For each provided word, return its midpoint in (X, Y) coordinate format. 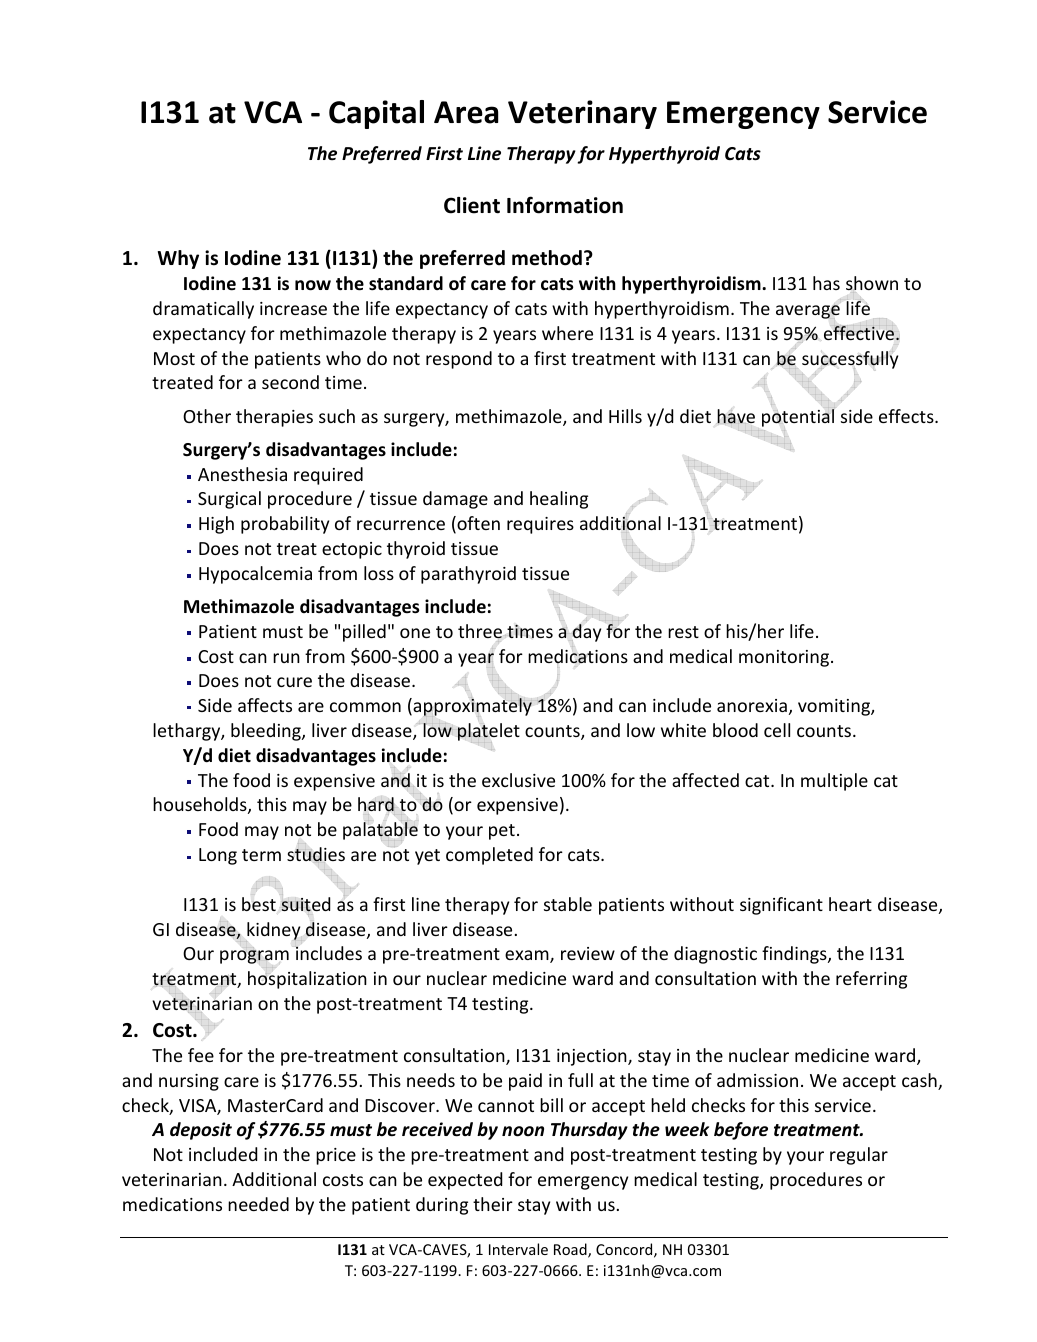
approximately (471, 707)
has (826, 283)
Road (571, 1250)
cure (294, 682)
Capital (376, 114)
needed (258, 1204)
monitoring (785, 658)
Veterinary (582, 114)
